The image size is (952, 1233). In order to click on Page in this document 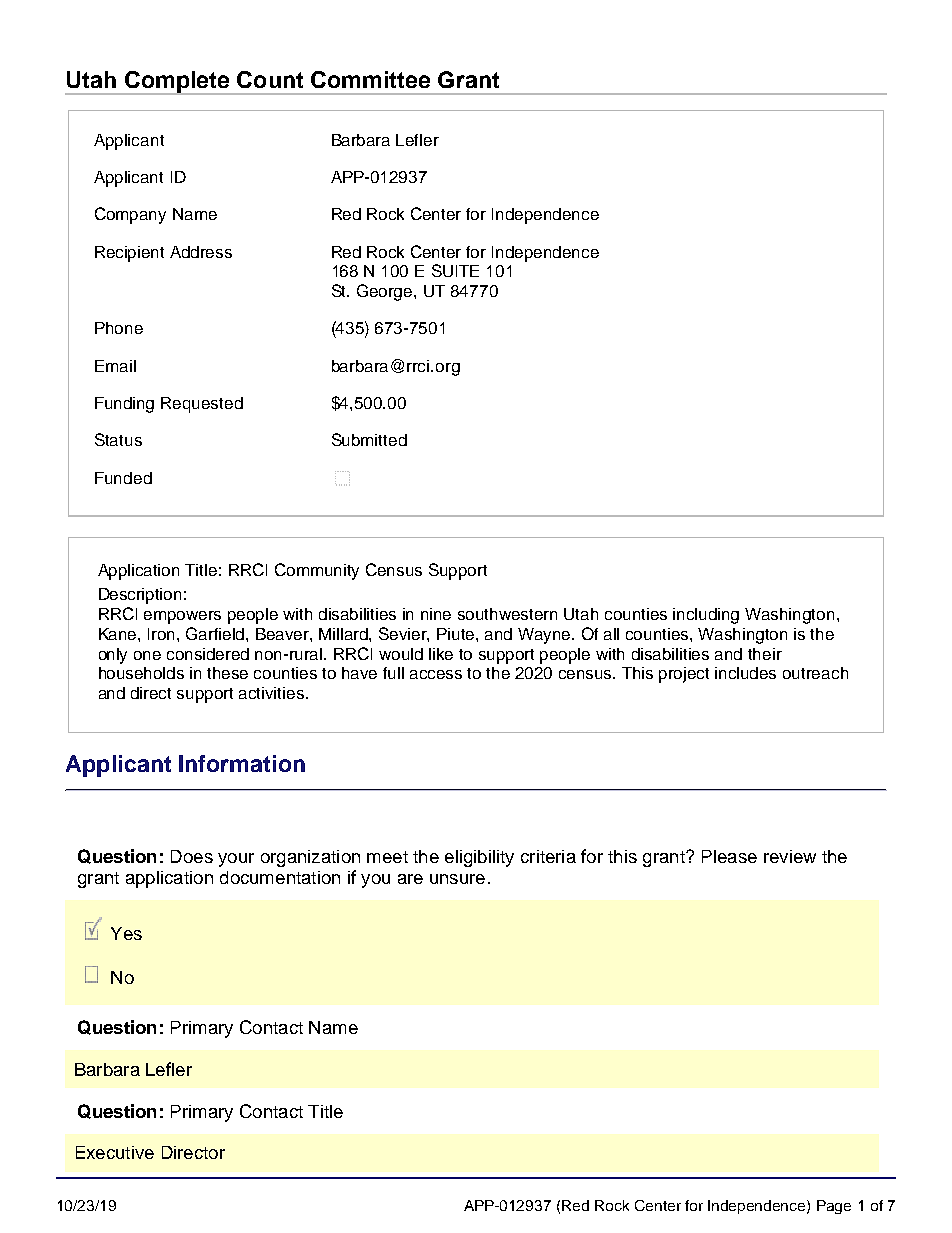, I will do `click(834, 1207)`.
